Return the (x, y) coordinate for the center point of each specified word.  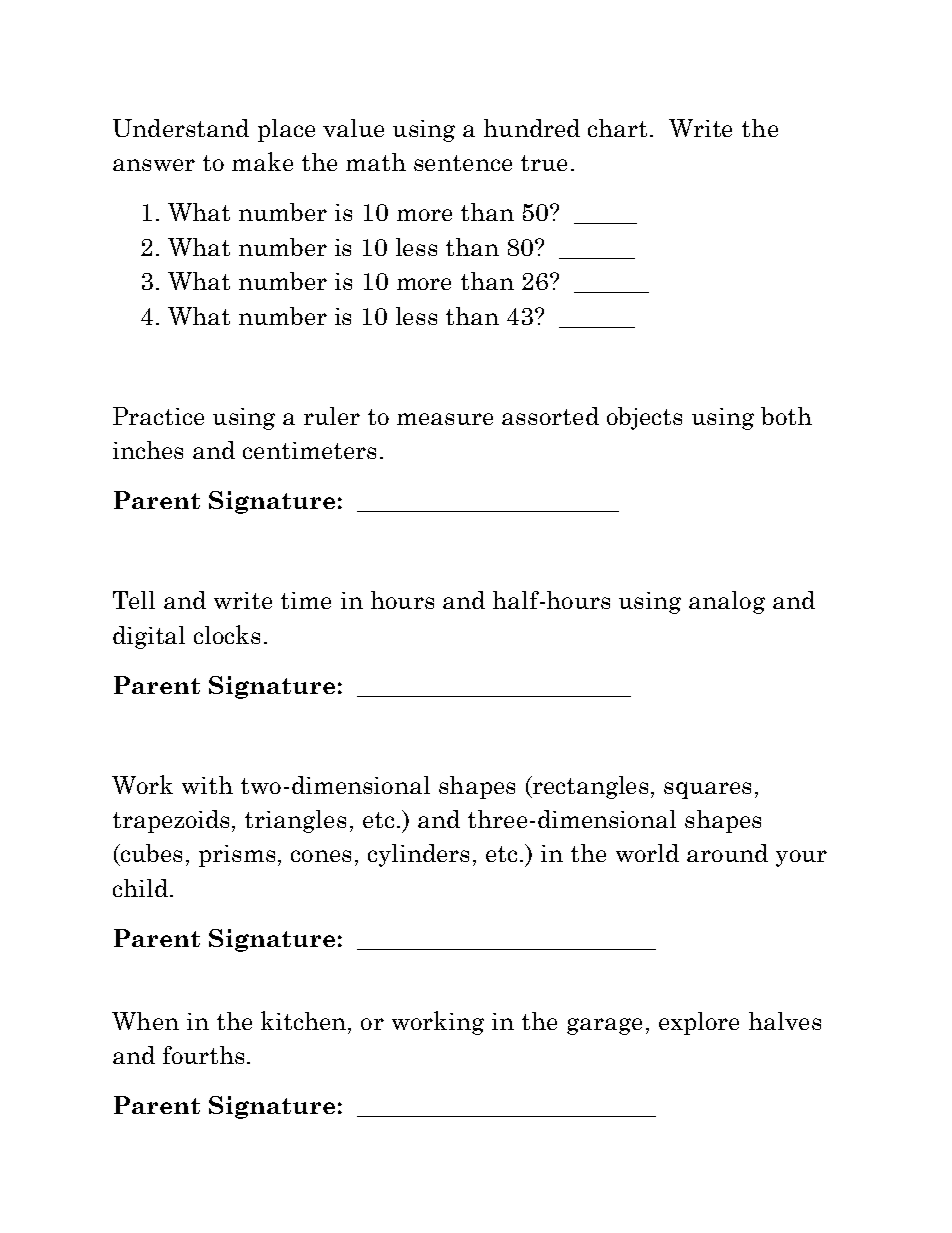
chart (617, 128)
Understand (181, 128)
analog (727, 602)
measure (445, 419)
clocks (227, 634)
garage (604, 1026)
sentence (463, 163)
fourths (203, 1055)
